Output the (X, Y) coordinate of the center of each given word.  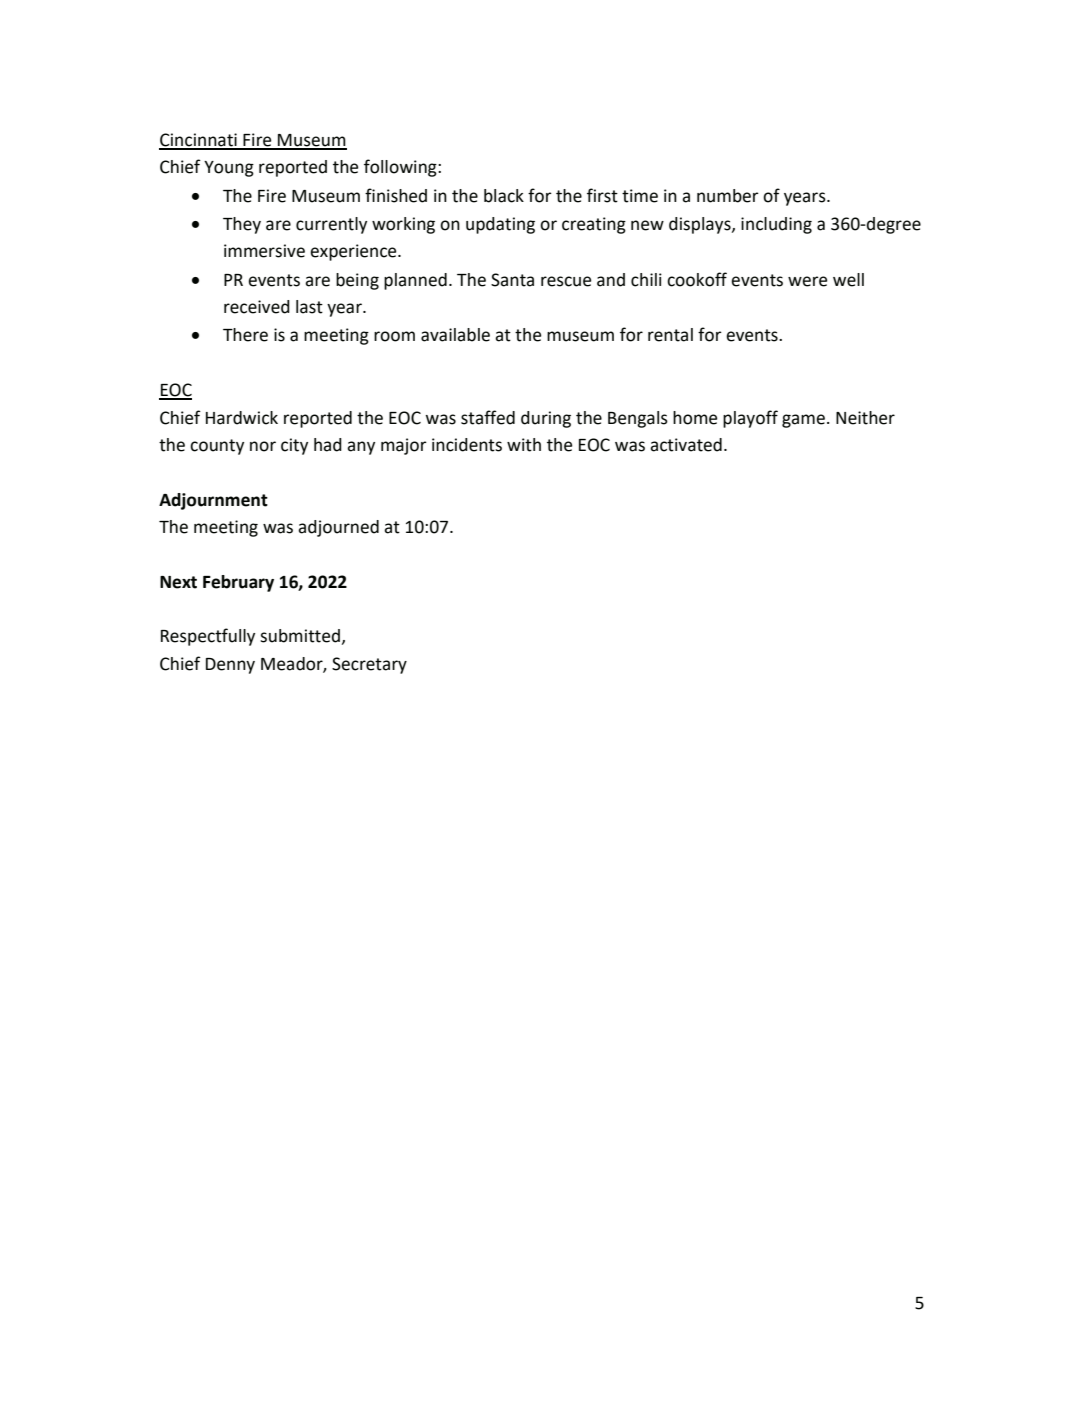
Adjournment (213, 501)
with (524, 445)
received (257, 307)
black (504, 196)
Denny (230, 666)
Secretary (369, 665)
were (807, 281)
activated (686, 445)
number (728, 196)
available (455, 335)
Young (229, 169)
